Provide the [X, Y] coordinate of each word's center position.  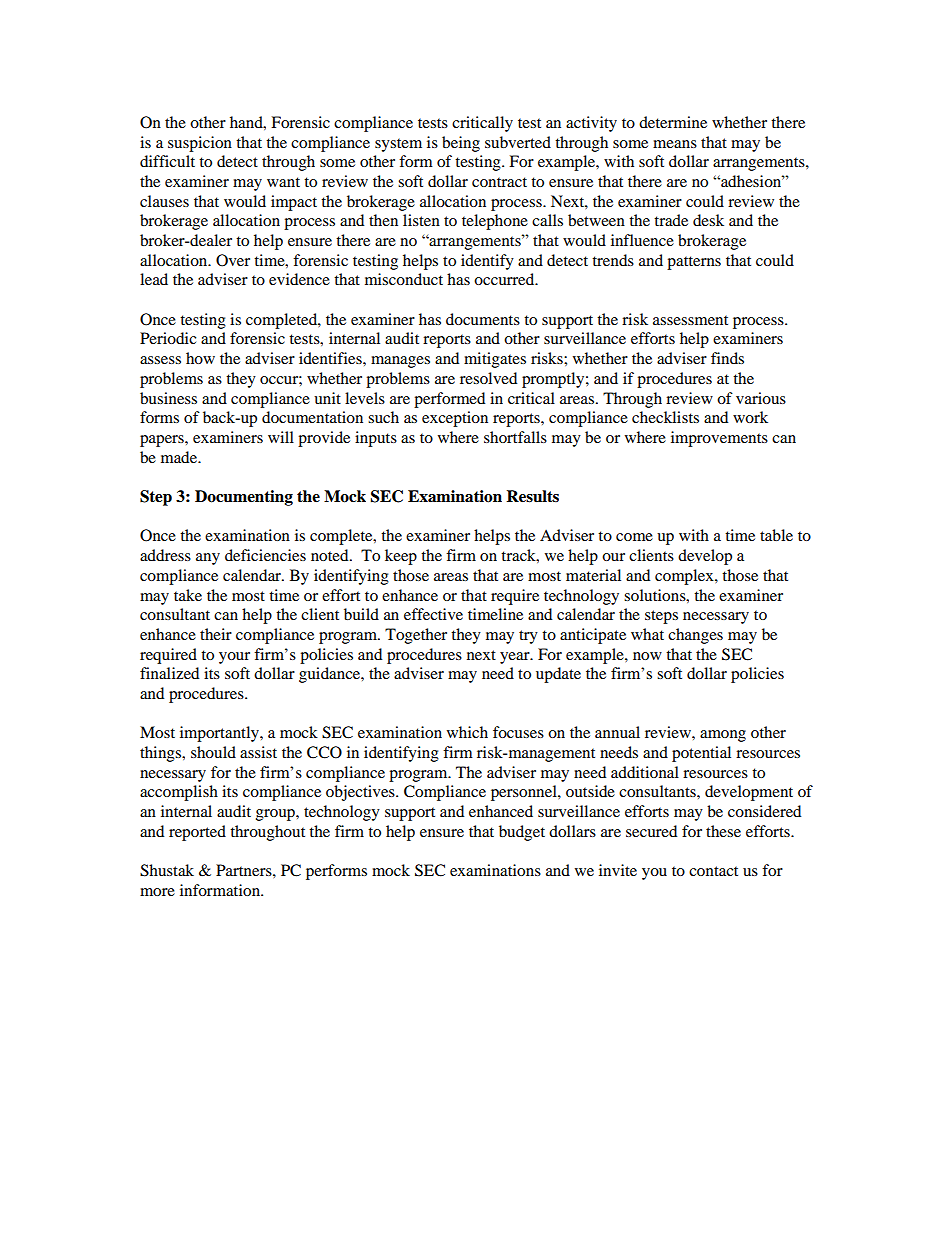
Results [532, 496]
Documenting [244, 498]
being [461, 144]
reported [197, 833]
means [675, 144]
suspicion [200, 144]
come [634, 537]
